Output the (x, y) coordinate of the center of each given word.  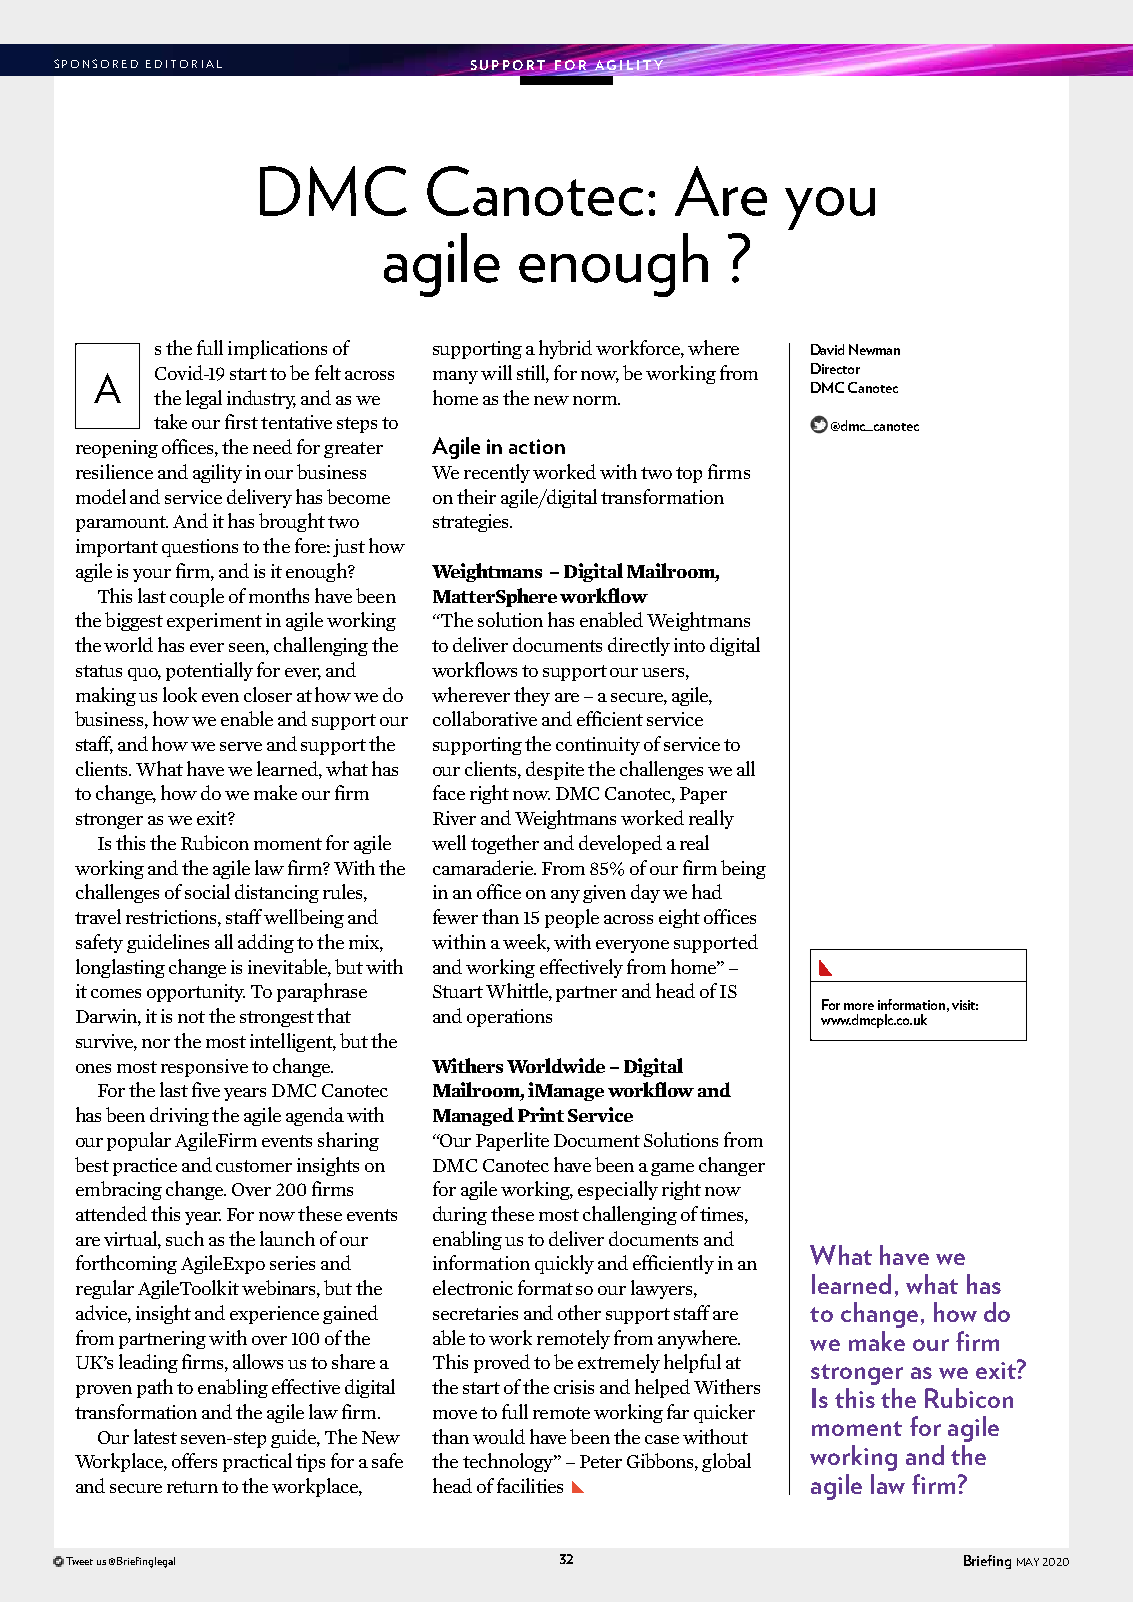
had (707, 891)
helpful (692, 1363)
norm (596, 400)
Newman (874, 349)
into (689, 645)
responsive (204, 1068)
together (505, 844)
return (192, 1487)
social (207, 891)
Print (541, 1114)
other (579, 1312)
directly (639, 646)
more (859, 1006)
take (170, 421)
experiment (214, 622)
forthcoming (126, 1264)
